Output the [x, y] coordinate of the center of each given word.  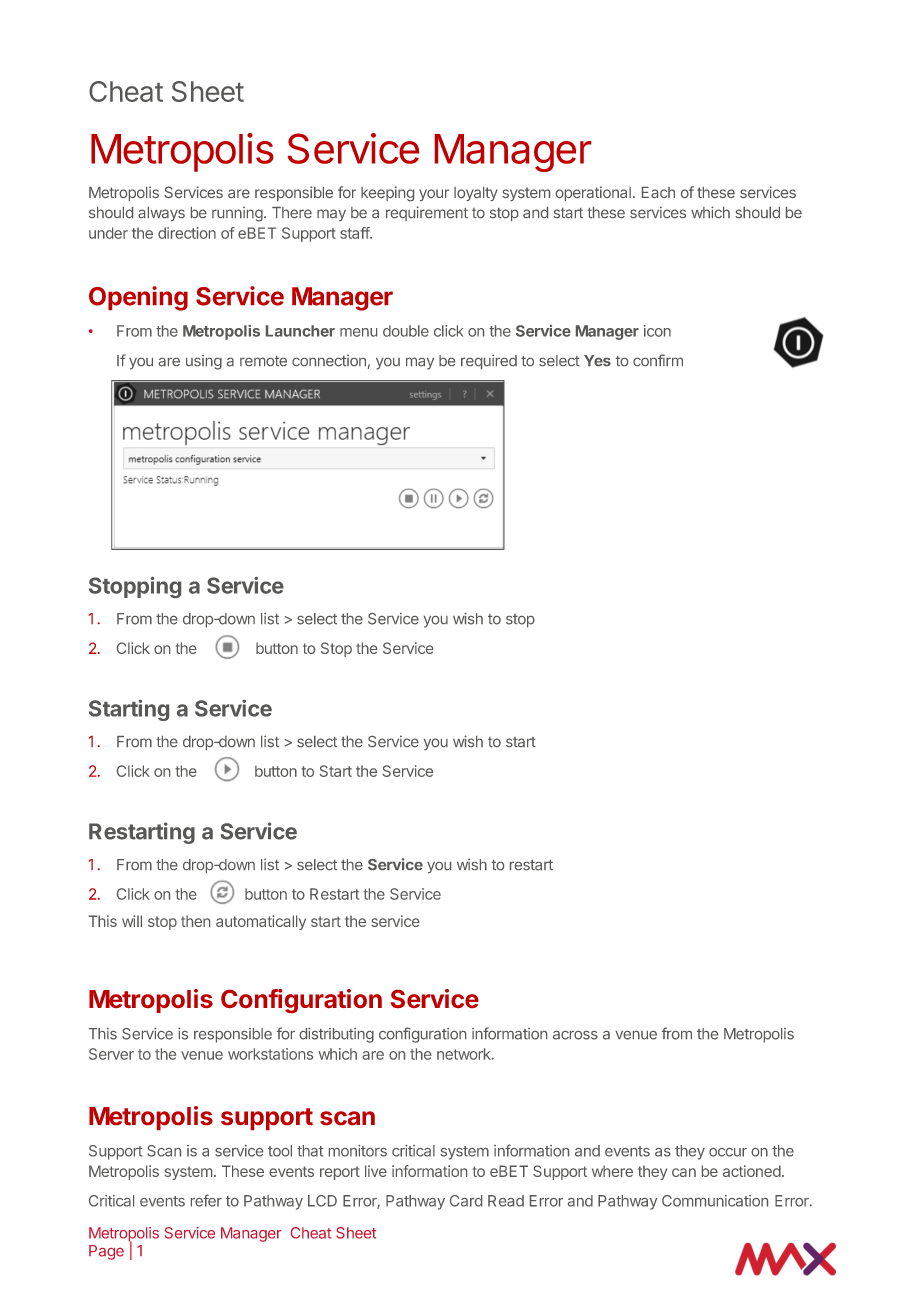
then [195, 921]
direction [187, 233]
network [465, 1054]
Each [658, 192]
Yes [597, 360]
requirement [427, 213]
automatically [261, 922]
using [204, 362]
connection [329, 360]
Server [111, 1054]
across [575, 1035]
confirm [658, 360]
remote [263, 361]
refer [206, 1200]
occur [728, 1152]
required [489, 361]
